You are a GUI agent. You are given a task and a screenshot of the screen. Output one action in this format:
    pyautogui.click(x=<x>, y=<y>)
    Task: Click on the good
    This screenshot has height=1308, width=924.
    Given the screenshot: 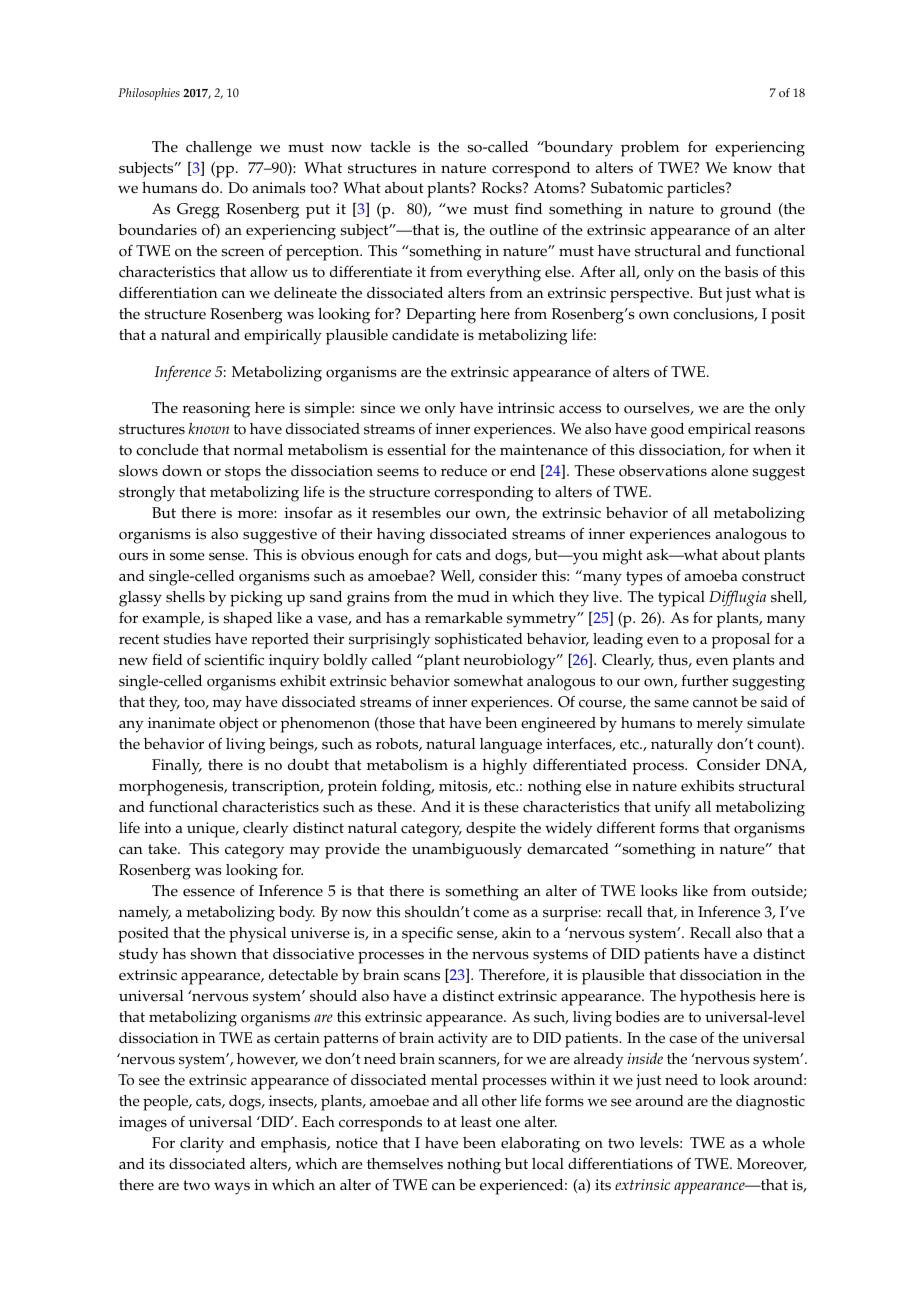 What is the action you would take?
    pyautogui.click(x=667, y=431)
